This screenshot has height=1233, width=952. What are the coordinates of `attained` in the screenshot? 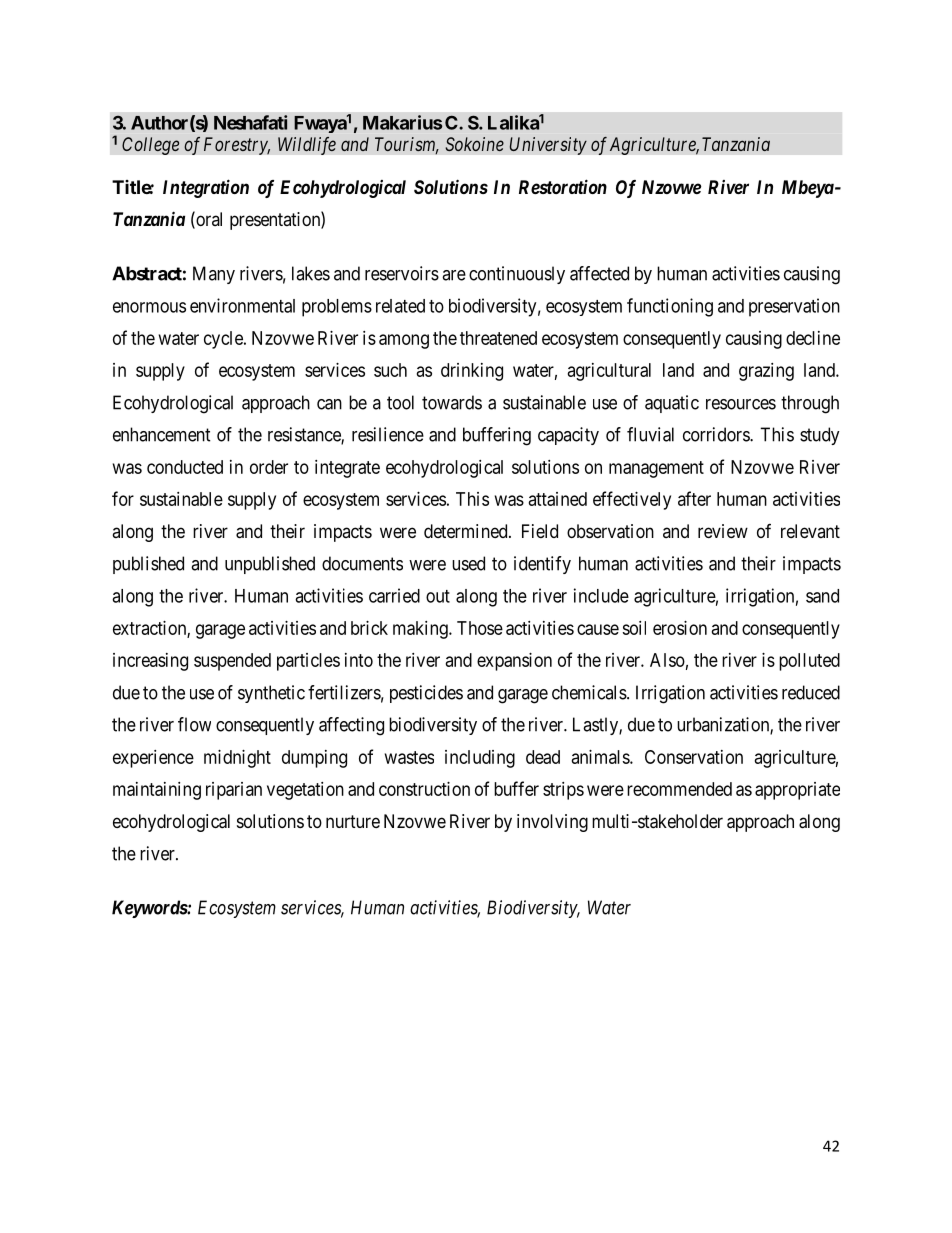 It's located at (558, 499).
